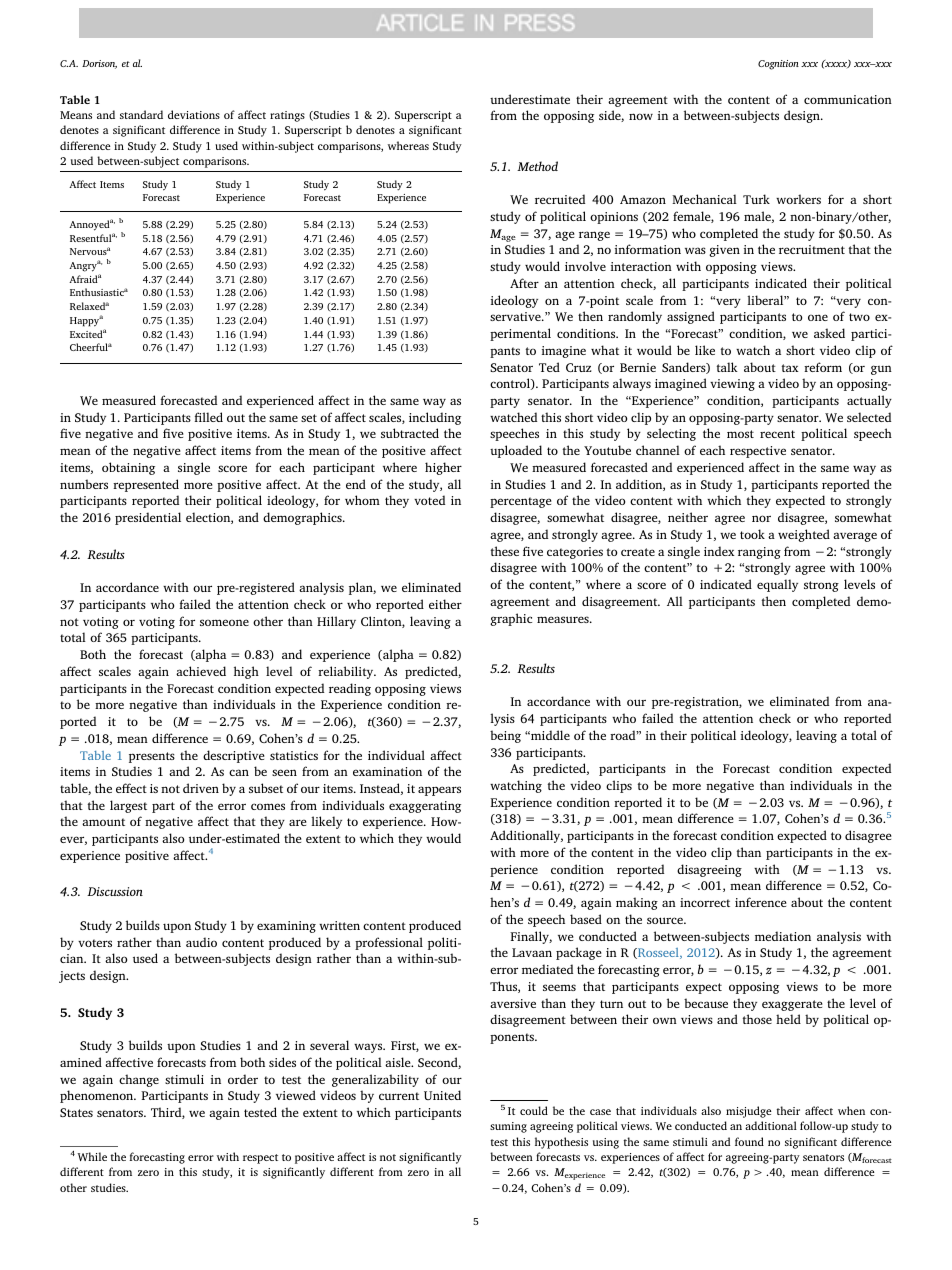 Image resolution: width=952 pixels, height=1270 pixels. What do you see at coordinates (139, 1080) in the screenshot?
I see `change` at bounding box center [139, 1080].
